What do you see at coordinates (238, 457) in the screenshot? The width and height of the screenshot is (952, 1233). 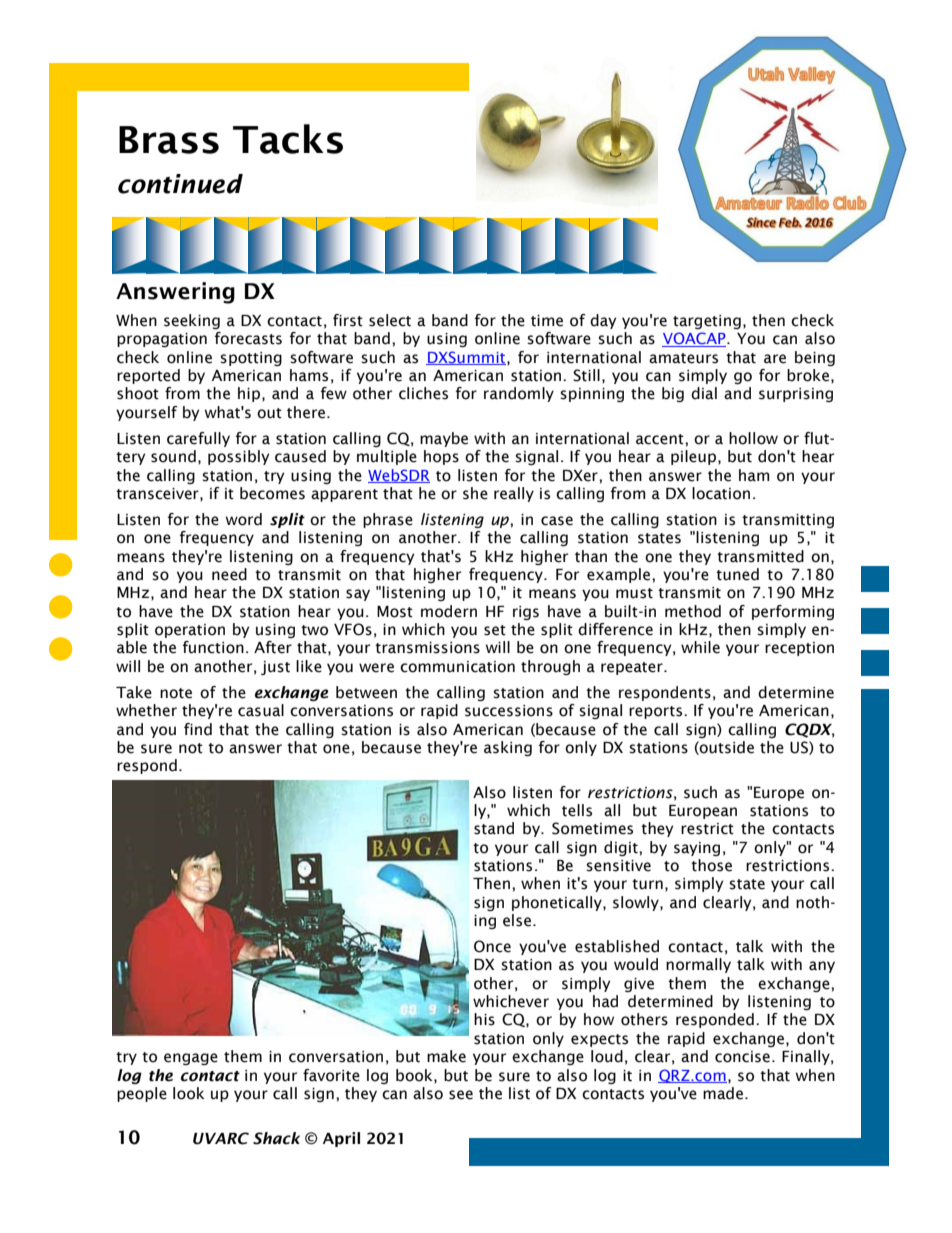 I see `possibly` at bounding box center [238, 457].
